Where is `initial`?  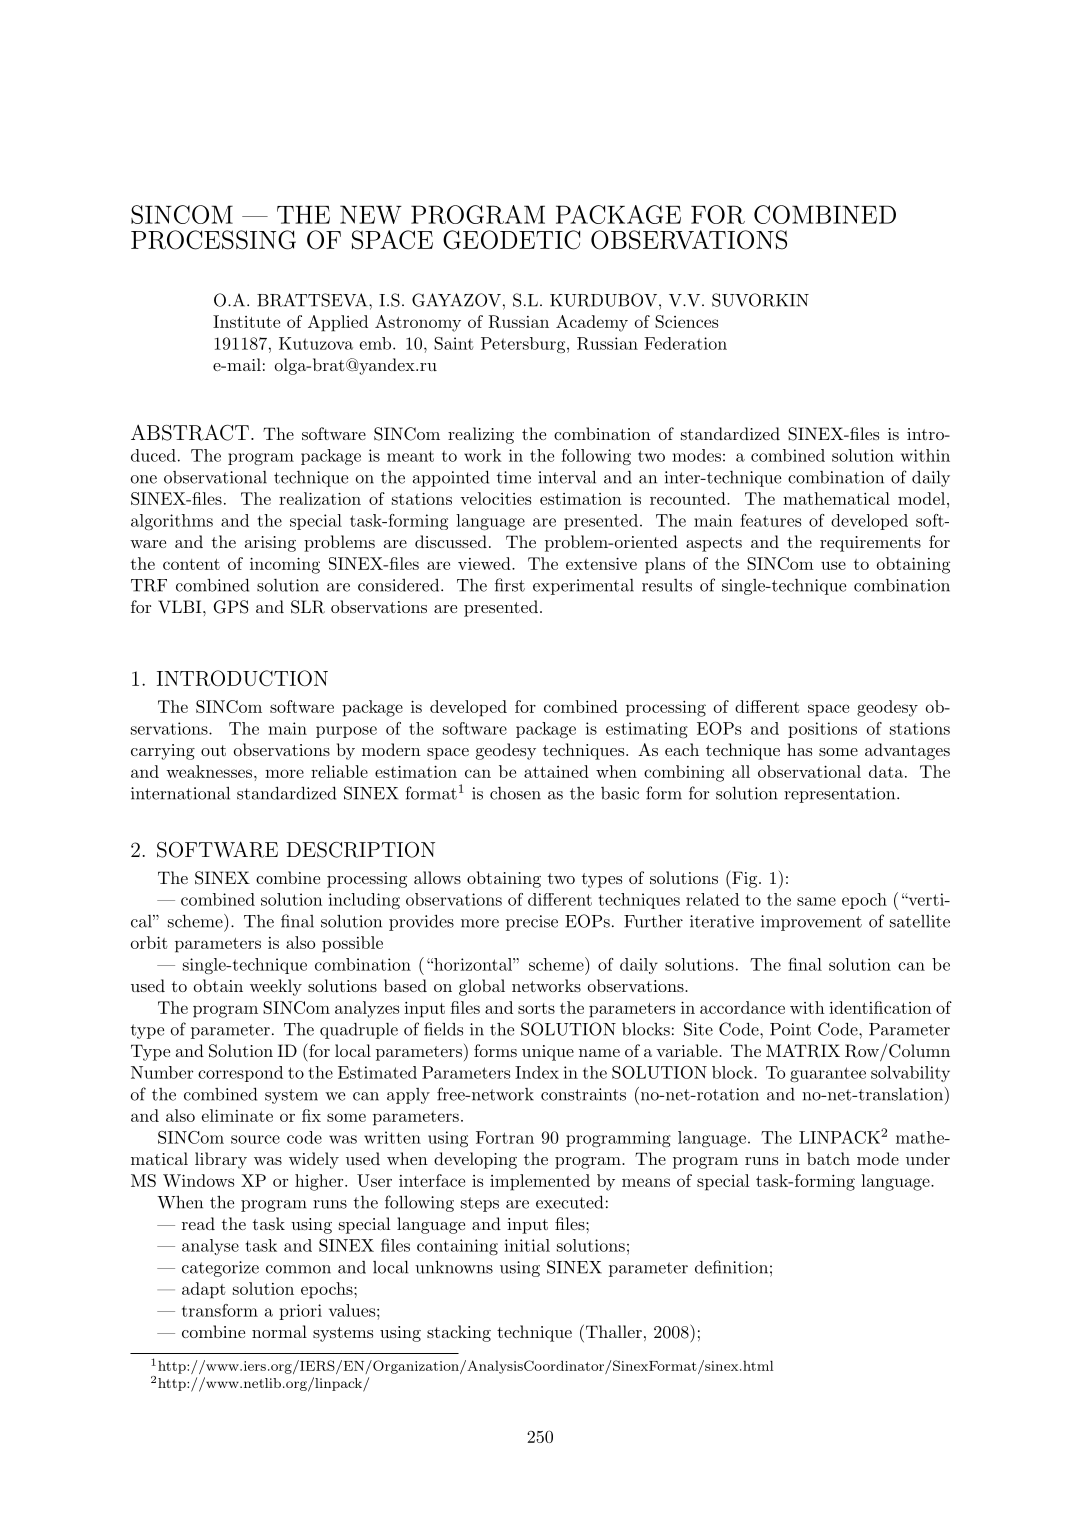
initial is located at coordinates (527, 1245).
